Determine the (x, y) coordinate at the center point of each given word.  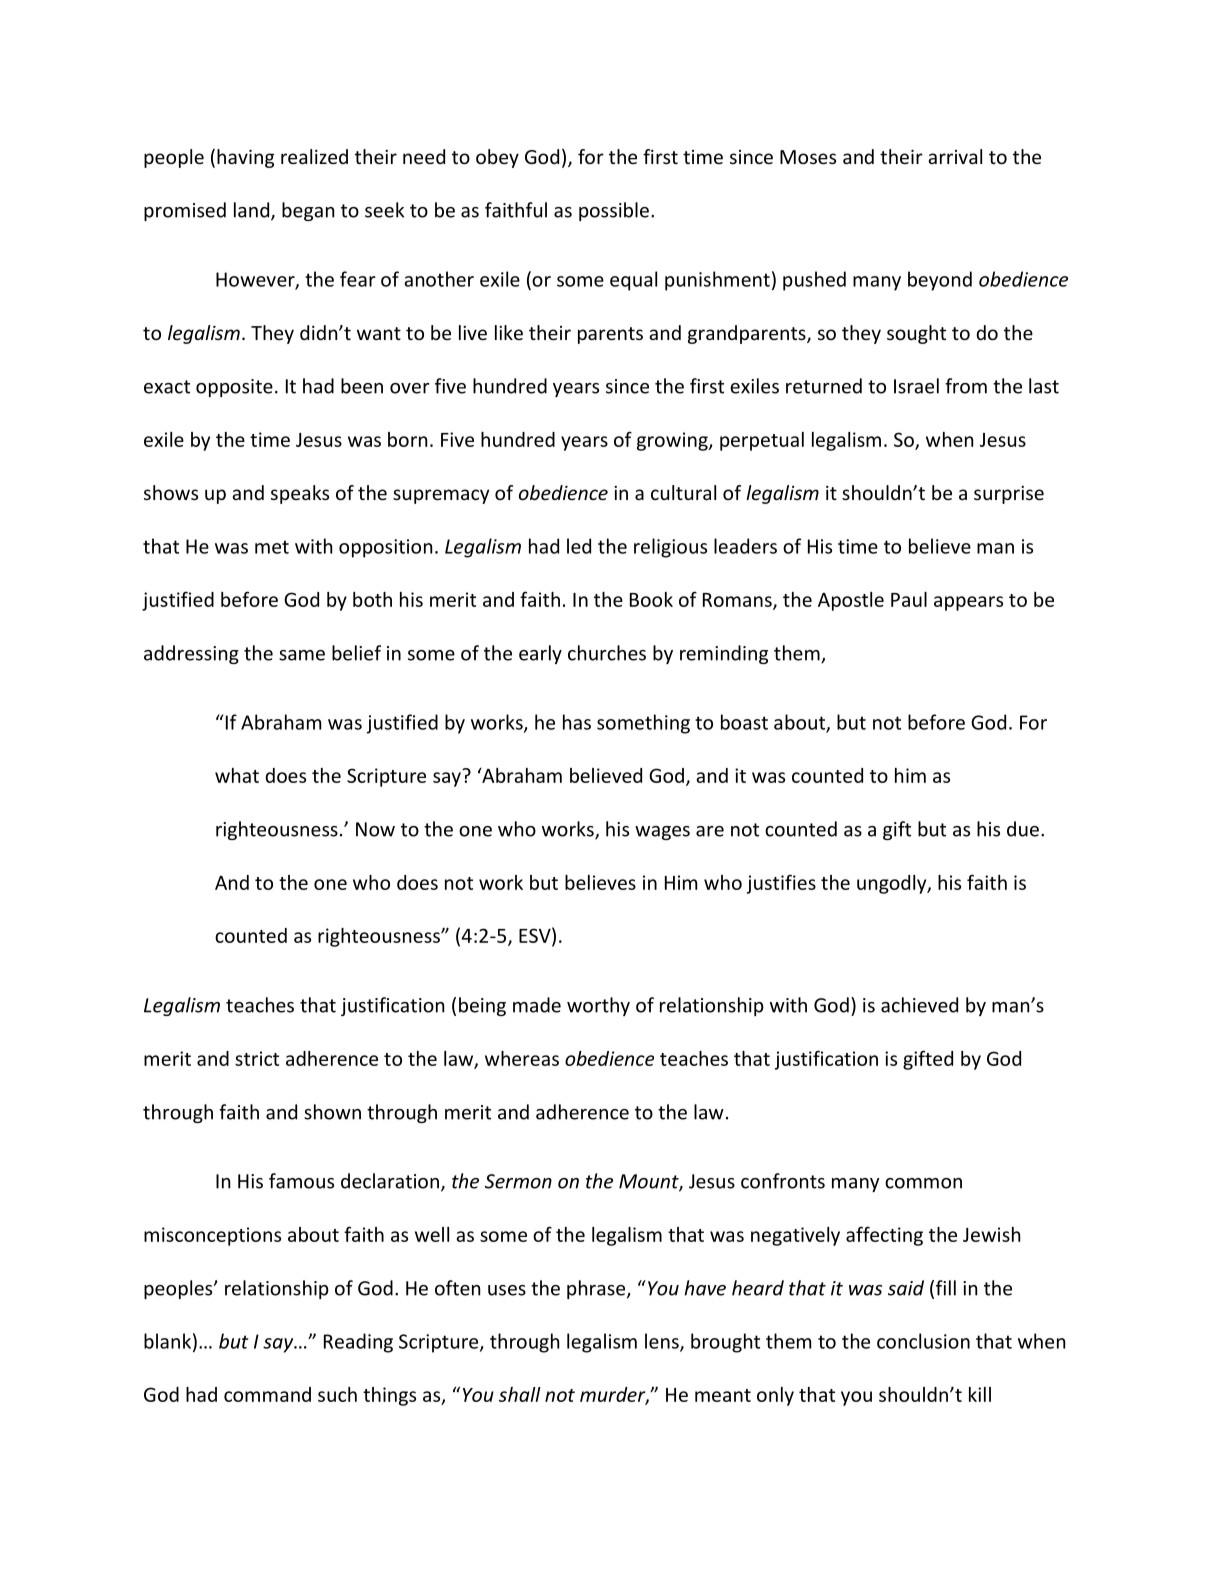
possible (614, 211)
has (577, 722)
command (267, 1394)
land (253, 211)
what (237, 775)
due (1023, 829)
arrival (955, 156)
